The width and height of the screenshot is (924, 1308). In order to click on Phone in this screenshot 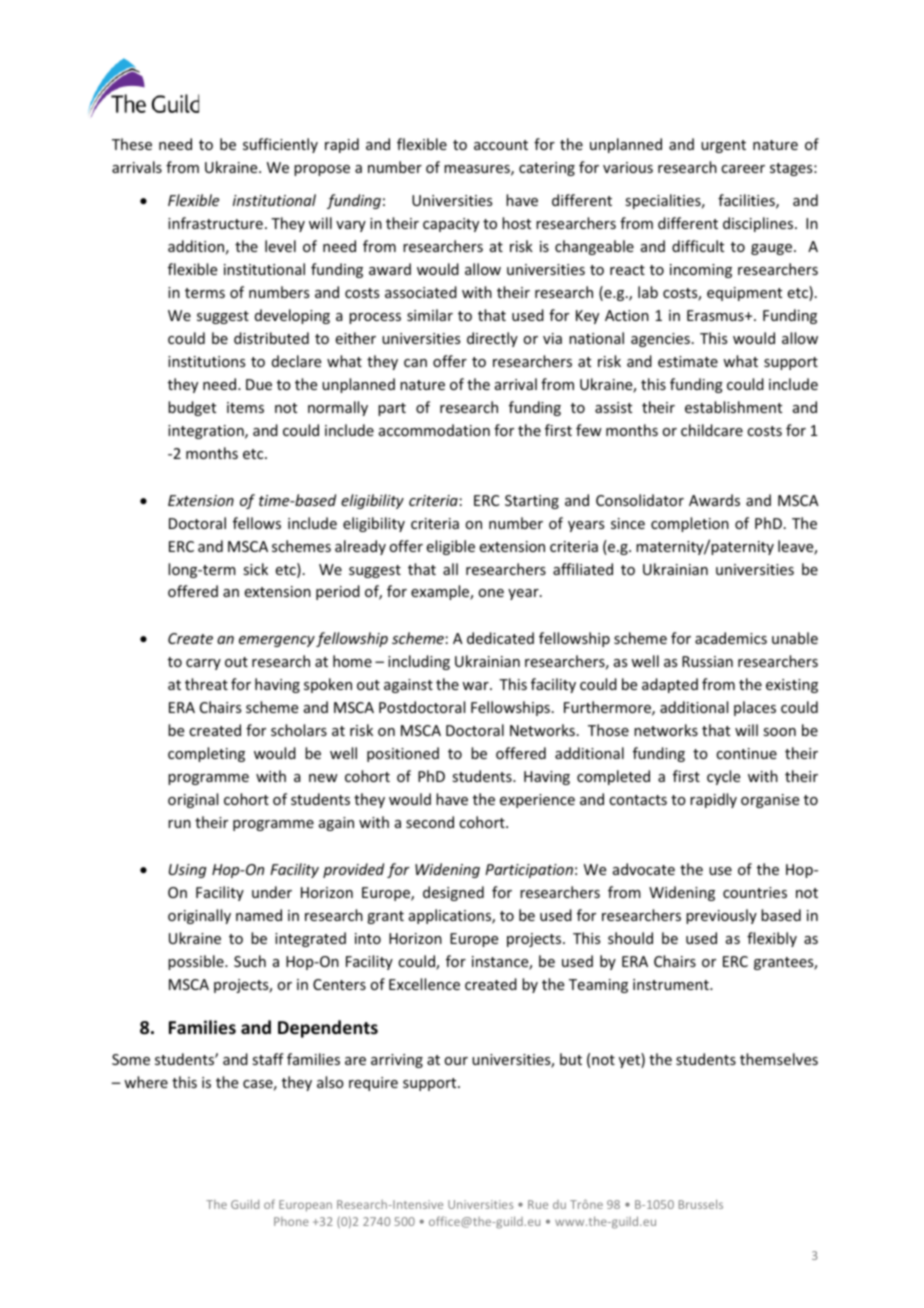, I will do `click(291, 1221)`.
